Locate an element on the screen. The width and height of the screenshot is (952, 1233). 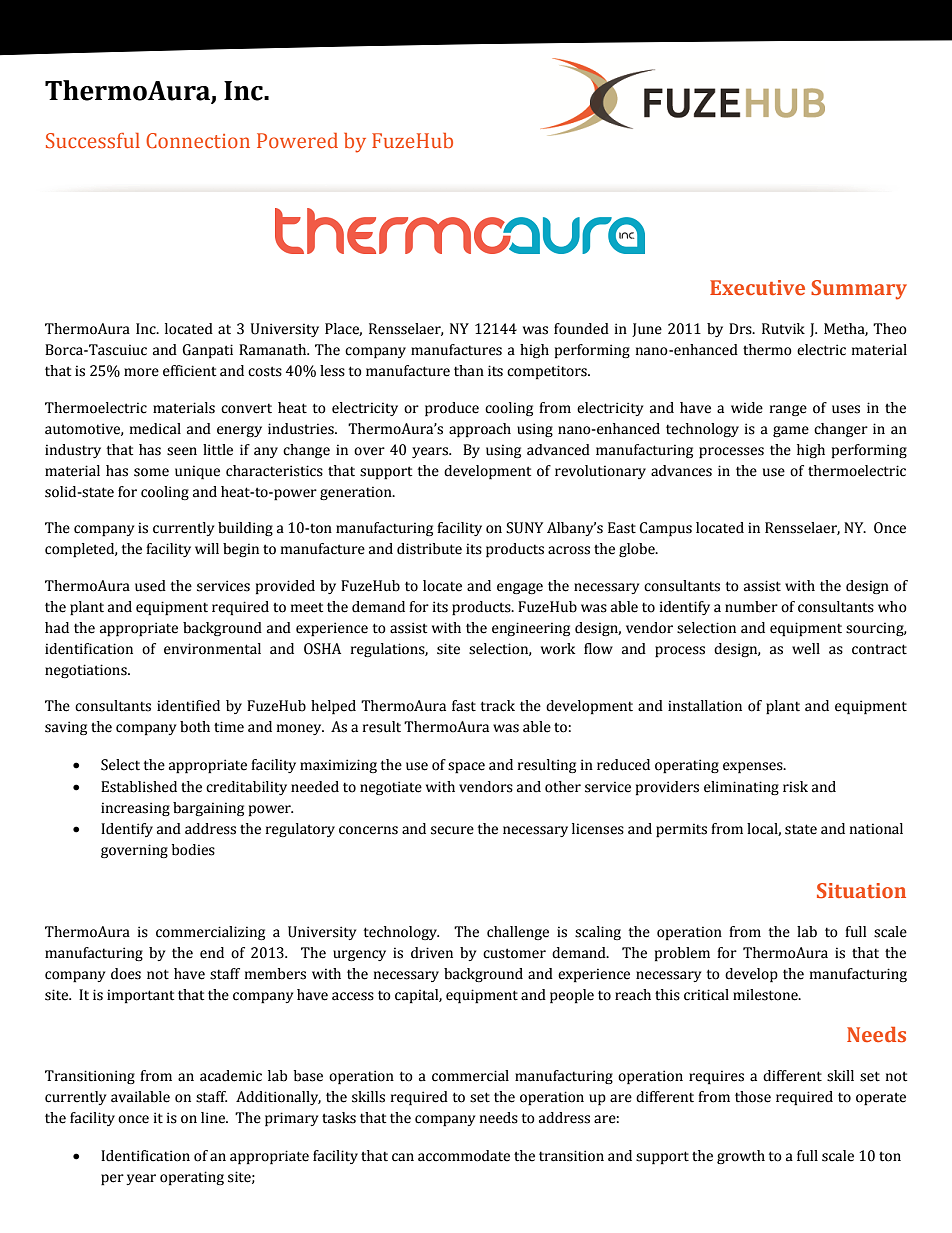
engineering is located at coordinates (531, 629).
